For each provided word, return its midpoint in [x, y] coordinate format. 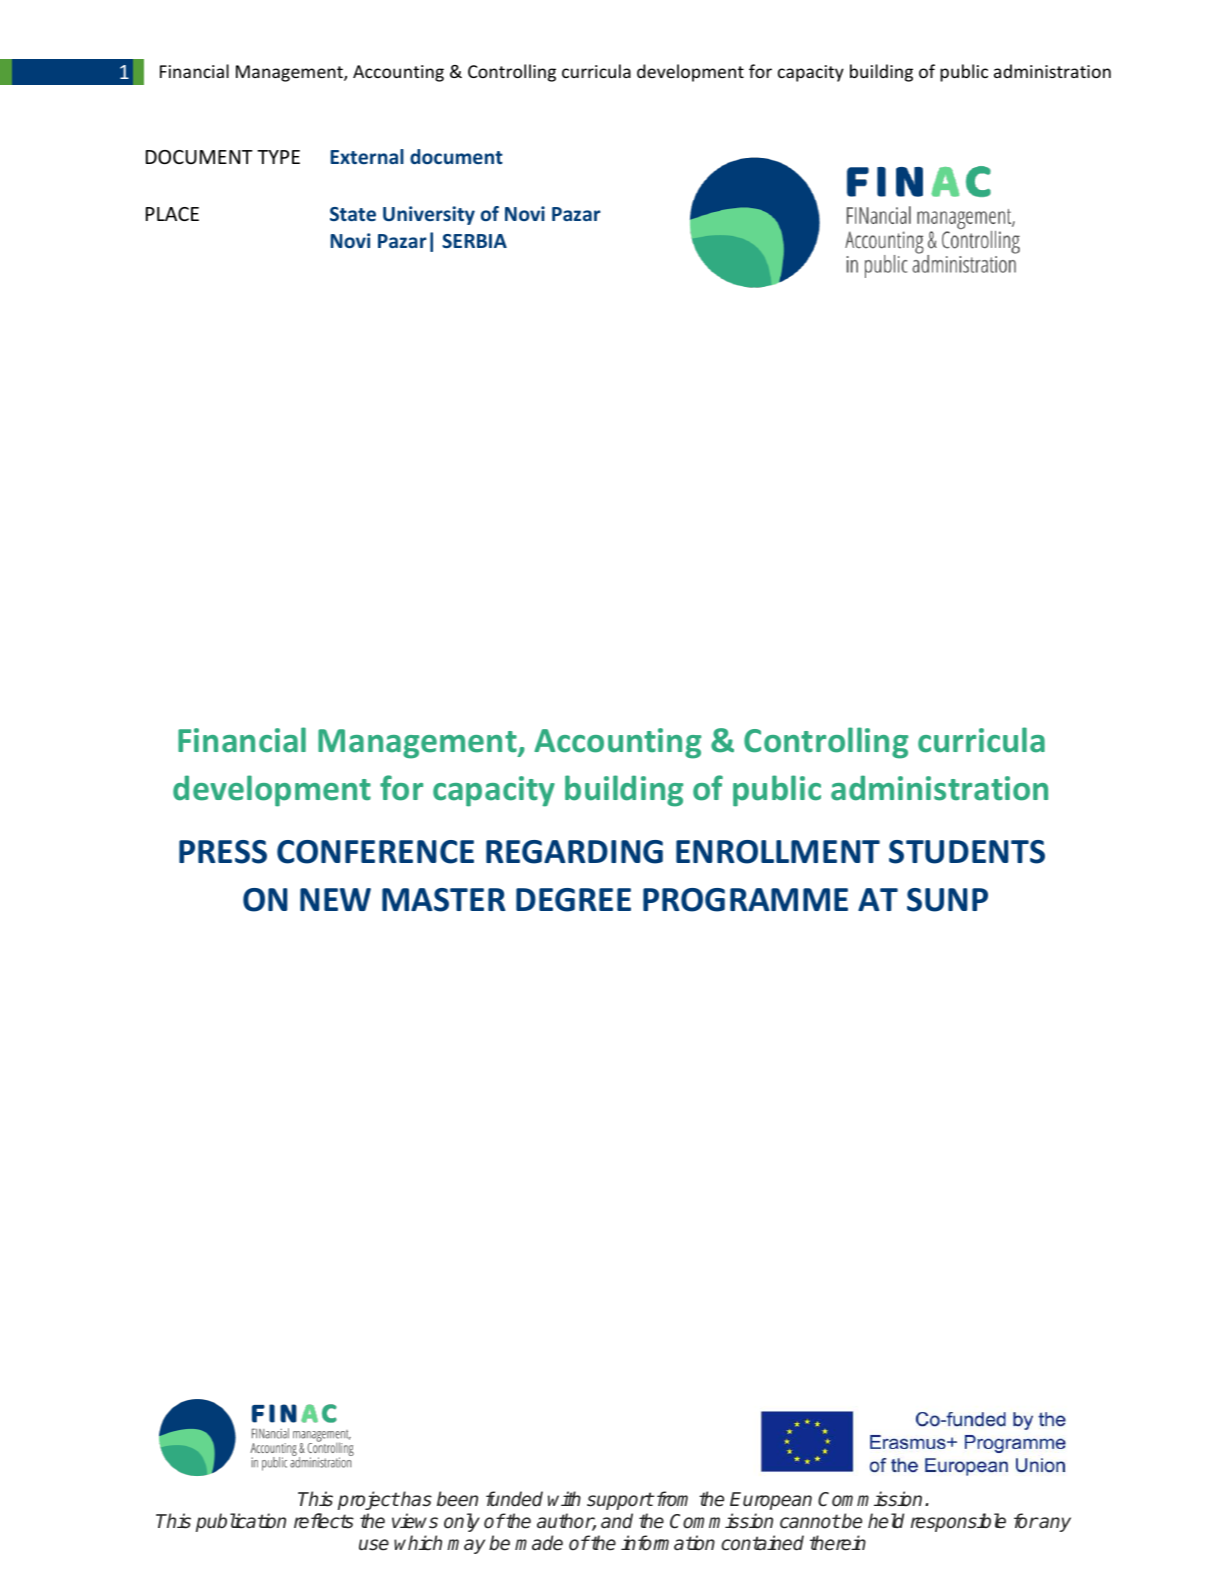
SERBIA [474, 241]
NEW [335, 899]
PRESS [223, 852]
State [353, 214]
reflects [324, 1521]
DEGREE [573, 900]
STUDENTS [967, 852]
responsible [958, 1522]
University [429, 215]
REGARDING [574, 852]
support [620, 1501]
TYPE [278, 157]
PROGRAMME [745, 900]
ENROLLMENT [778, 852]
